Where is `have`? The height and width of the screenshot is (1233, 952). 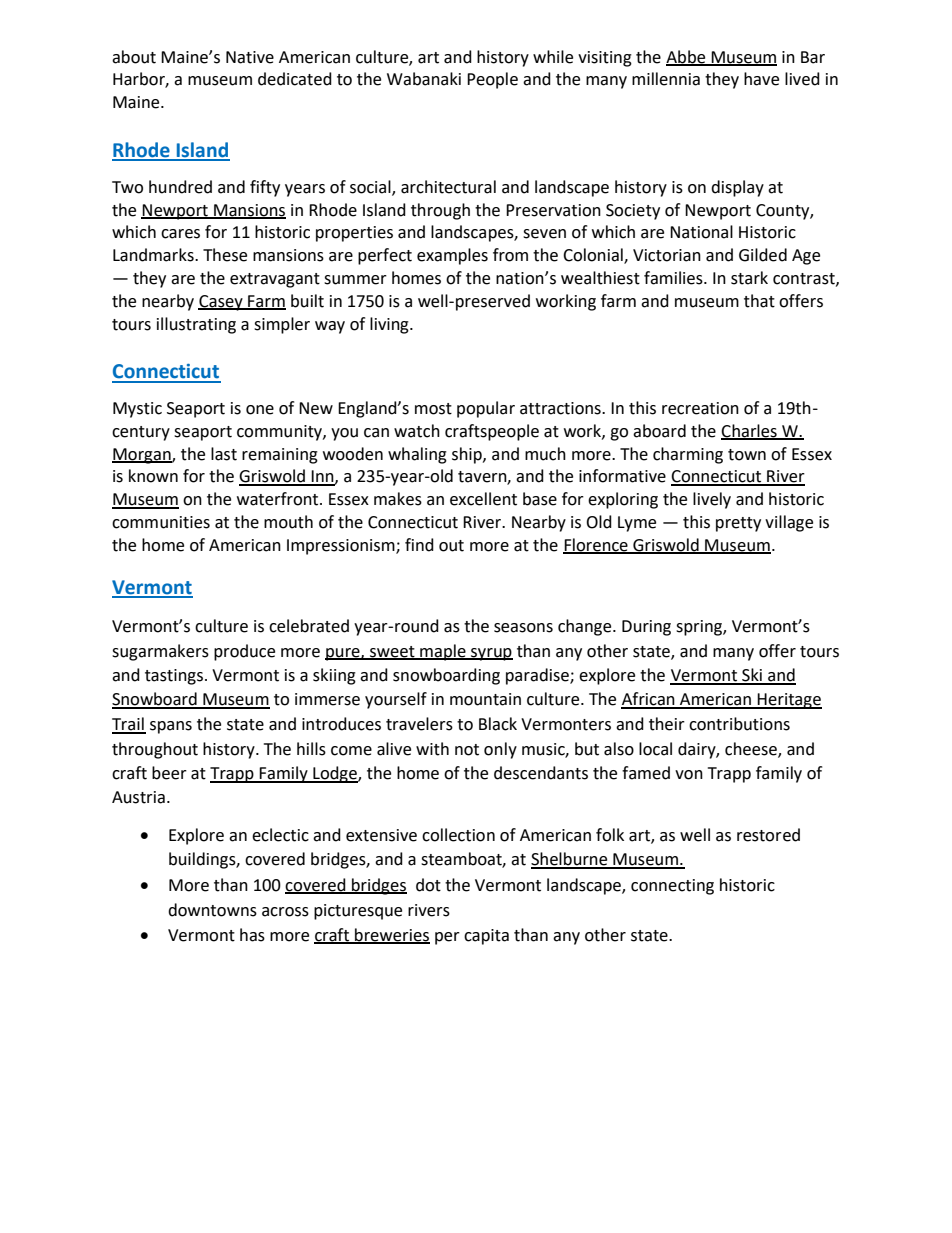
have is located at coordinates (761, 79).
